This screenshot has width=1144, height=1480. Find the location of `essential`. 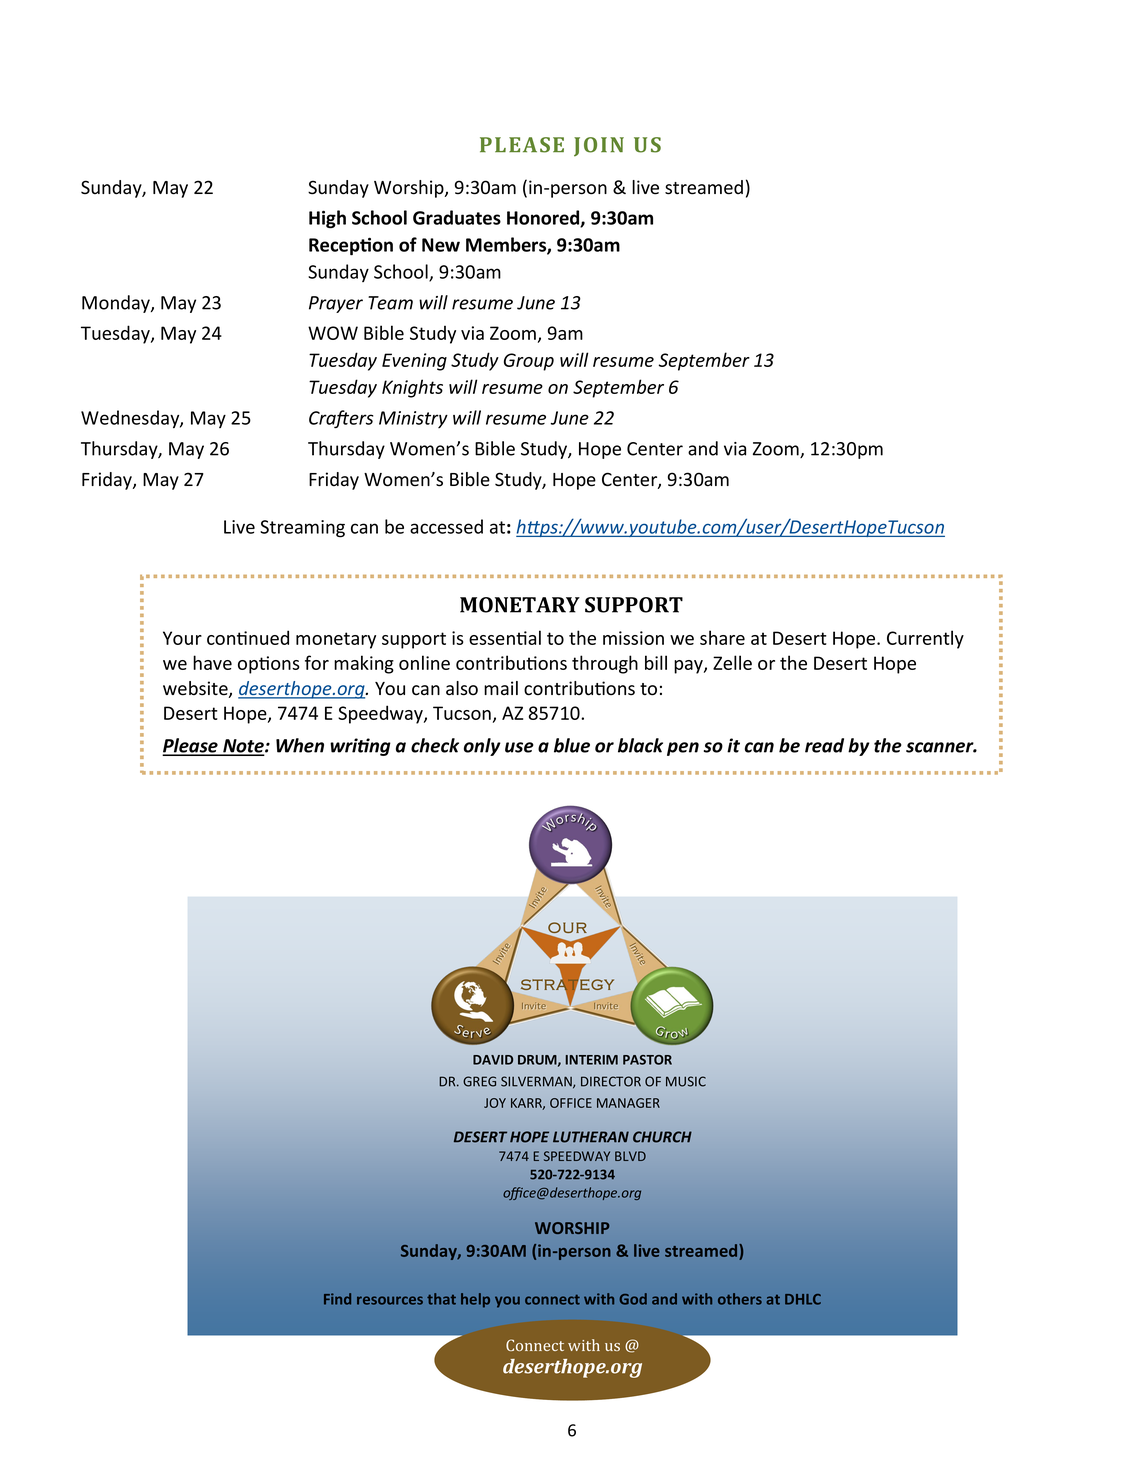

essential is located at coordinates (505, 637).
